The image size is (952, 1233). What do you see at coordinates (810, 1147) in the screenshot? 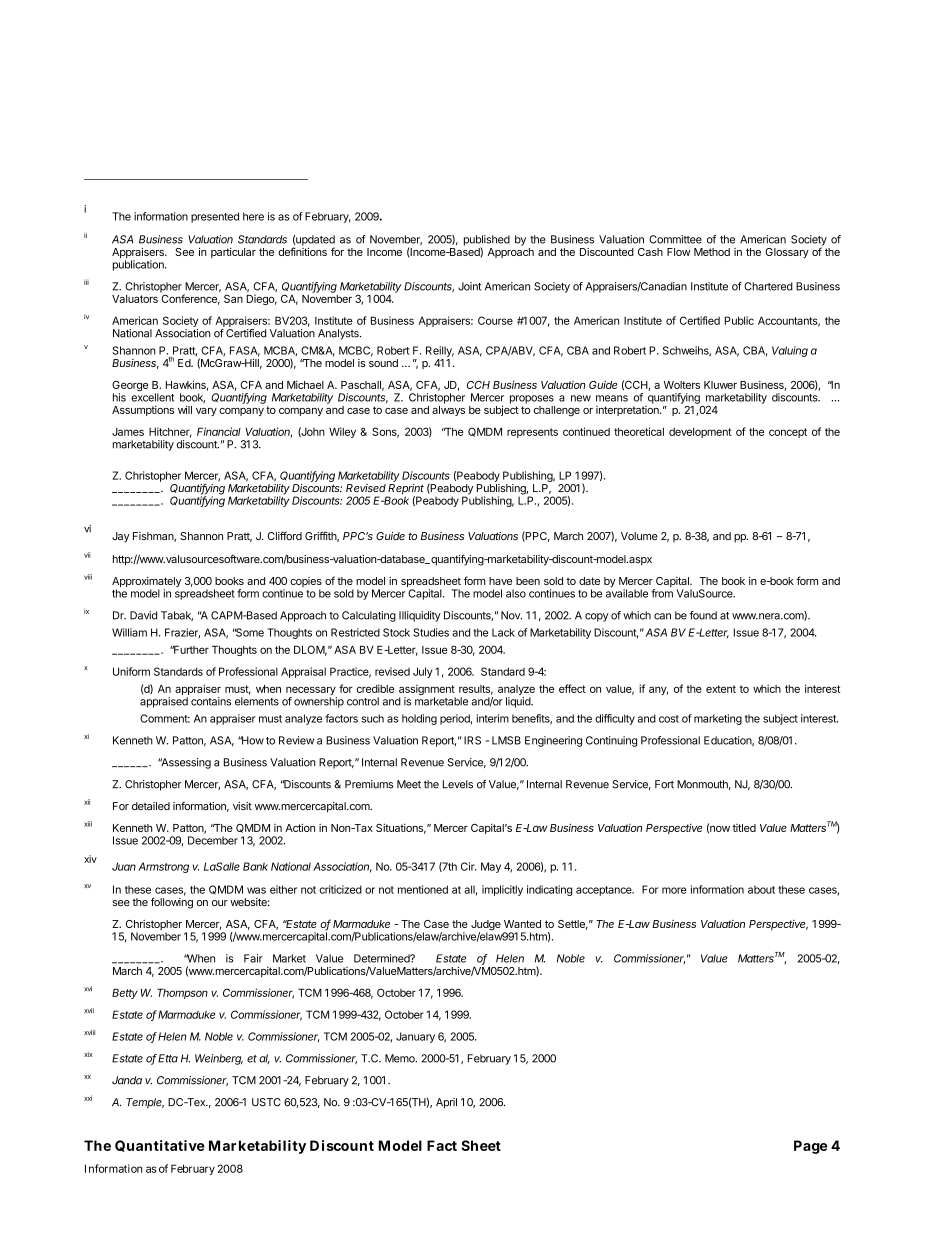
I see `Page` at bounding box center [810, 1147].
